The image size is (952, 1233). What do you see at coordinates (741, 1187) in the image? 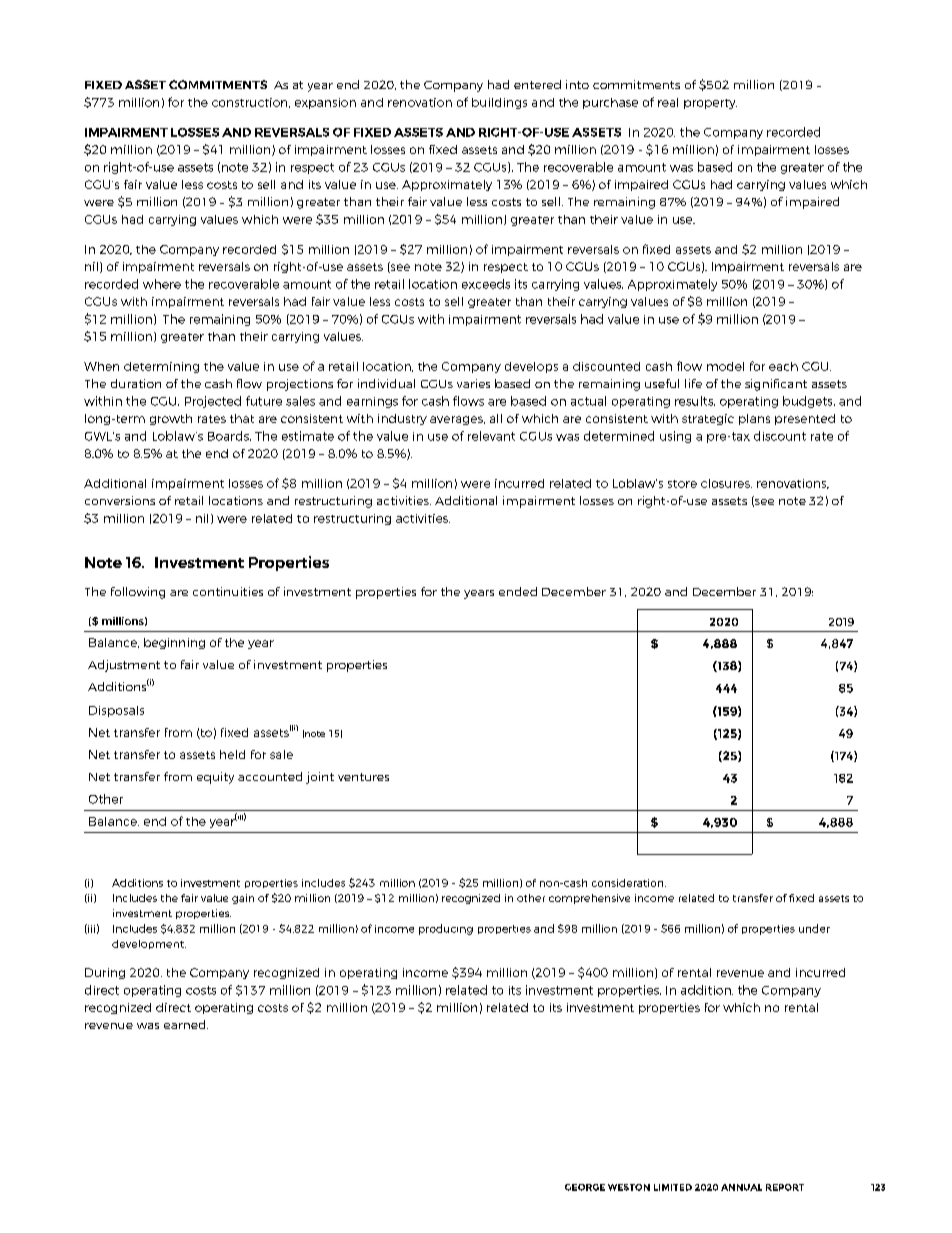
I see `ANNUAL` at bounding box center [741, 1187].
